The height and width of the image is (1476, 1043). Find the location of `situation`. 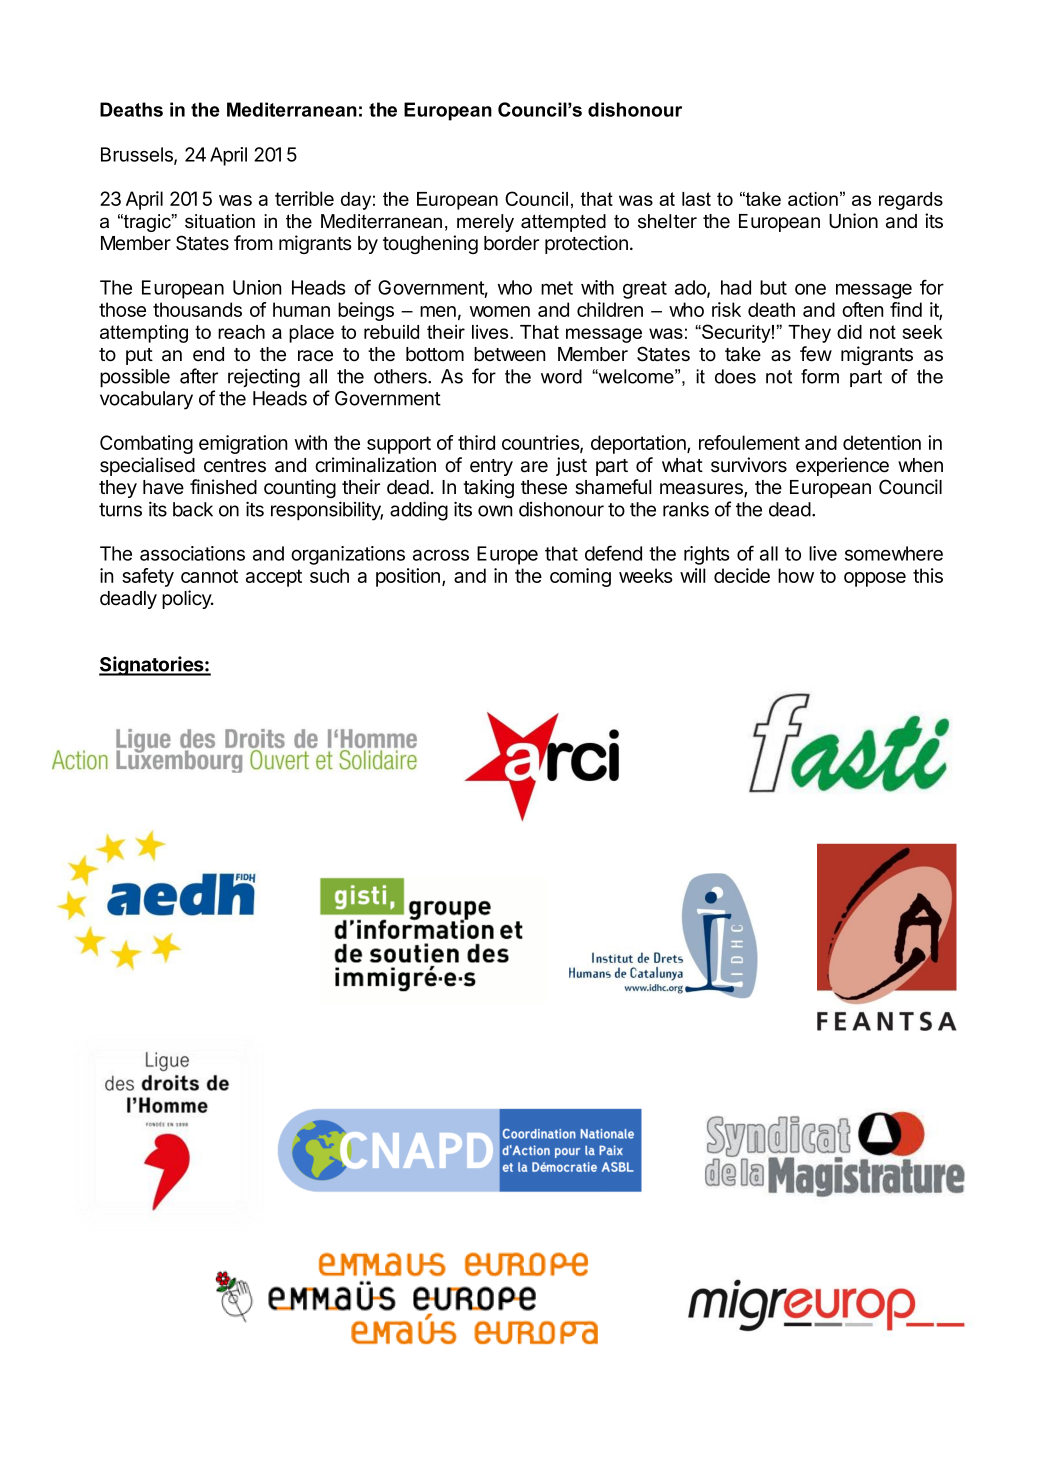

situation is located at coordinates (220, 221).
